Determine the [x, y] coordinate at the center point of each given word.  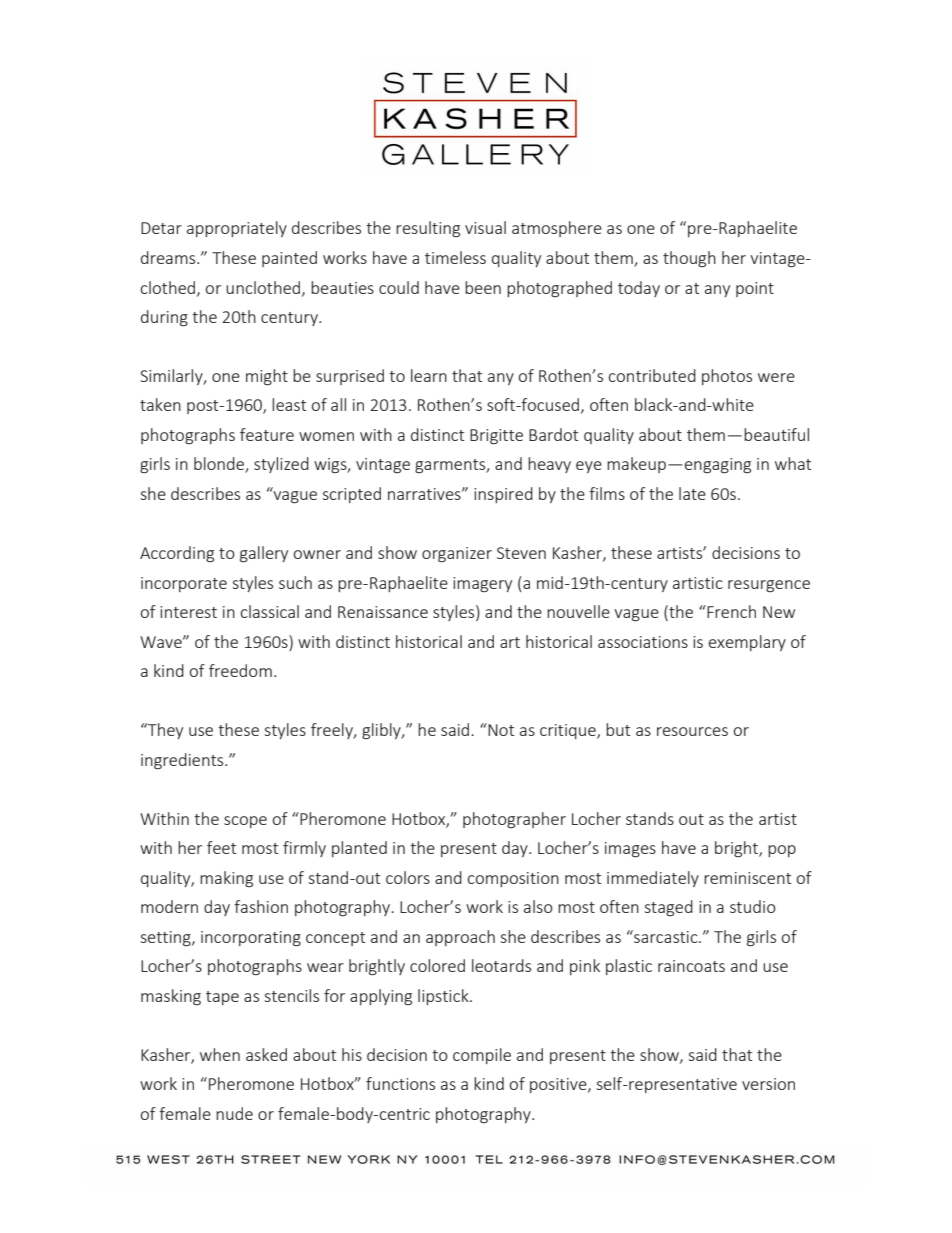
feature [267, 434]
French [730, 611]
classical [270, 611]
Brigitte [496, 437]
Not [500, 729]
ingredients [183, 761]
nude [234, 1113]
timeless [455, 257]
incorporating [251, 939]
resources [692, 731]
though [689, 259]
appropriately [237, 229]
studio [753, 906]
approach [460, 938]
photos [727, 377]
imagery [482, 584]
